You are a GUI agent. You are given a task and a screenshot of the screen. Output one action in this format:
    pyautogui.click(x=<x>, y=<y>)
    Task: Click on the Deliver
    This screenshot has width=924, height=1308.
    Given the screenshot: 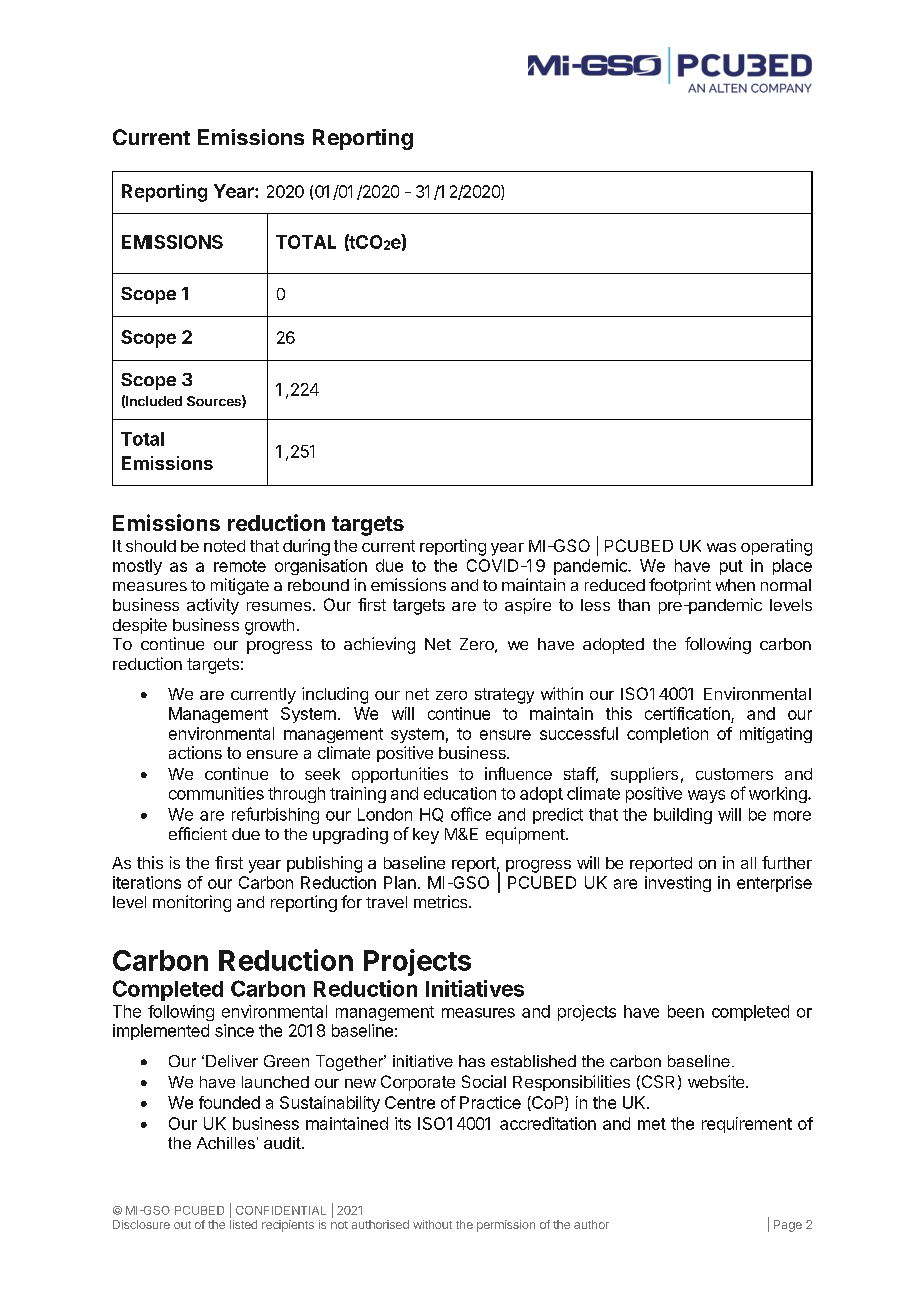 What is the action you would take?
    pyautogui.click(x=232, y=1061)
